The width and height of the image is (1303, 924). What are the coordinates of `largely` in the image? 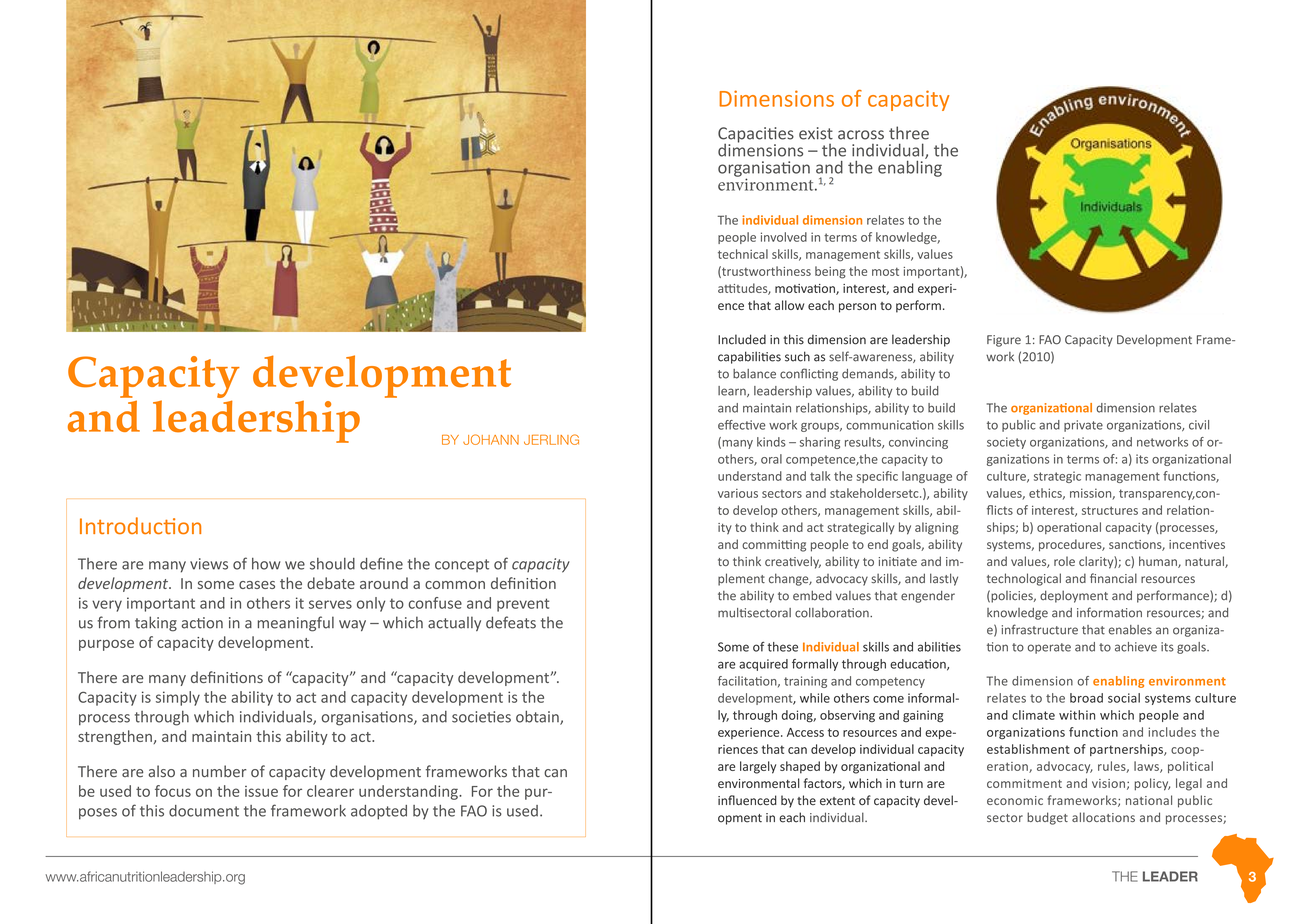 It's located at (758, 767).
